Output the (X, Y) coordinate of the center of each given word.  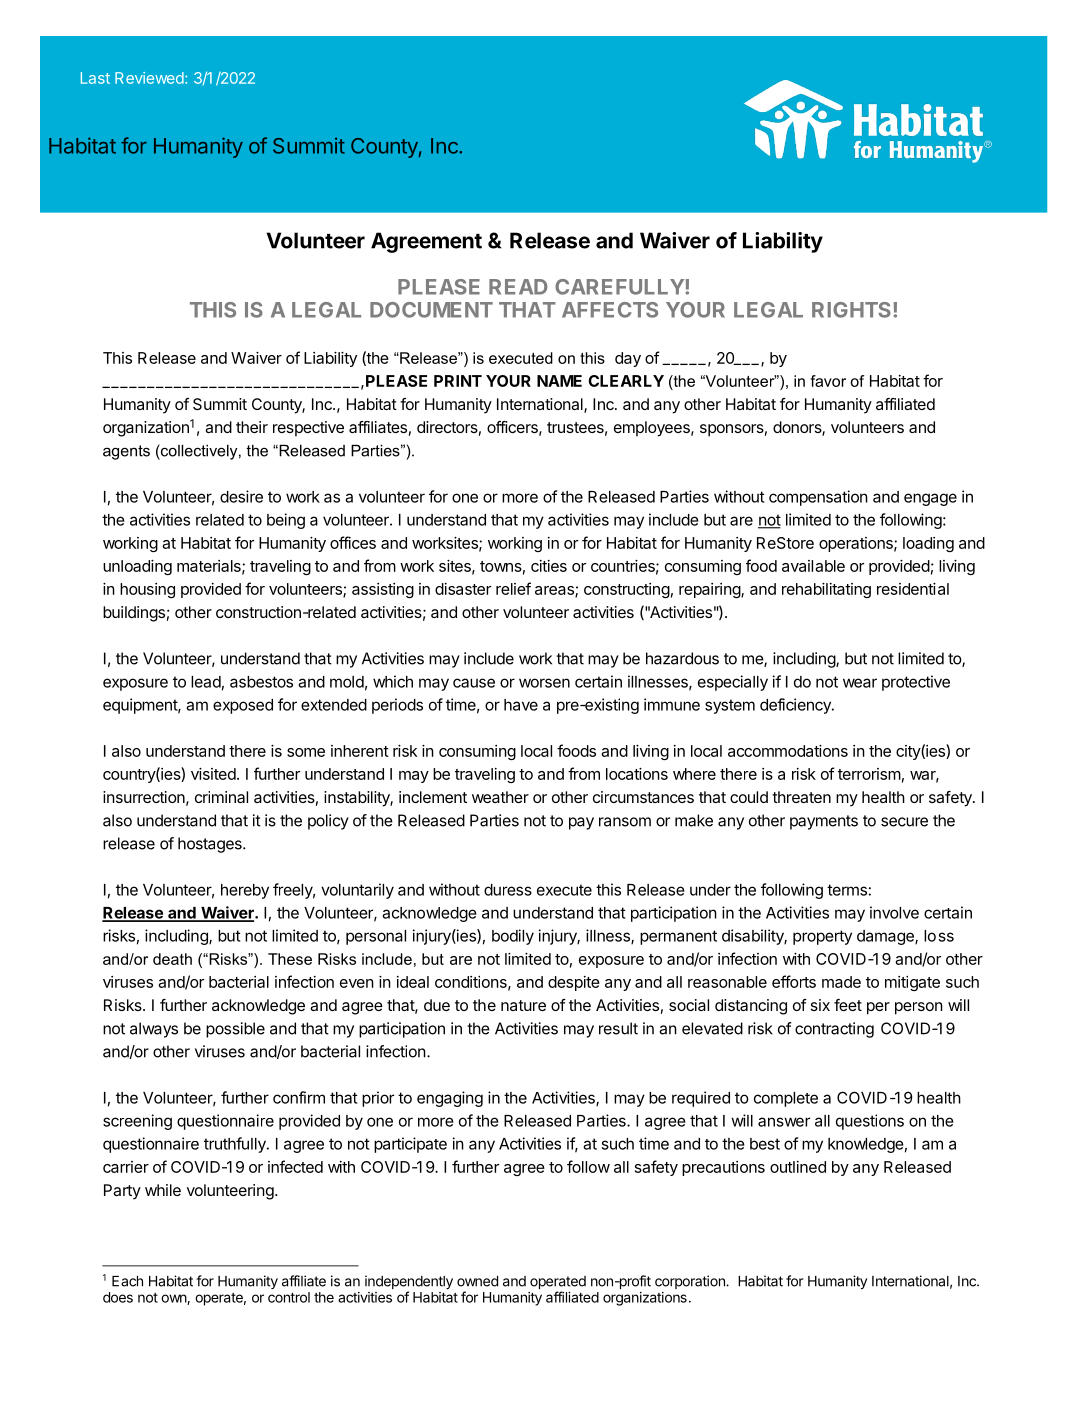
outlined (798, 1167)
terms (847, 890)
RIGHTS (851, 310)
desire (241, 496)
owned (477, 1281)
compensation (818, 498)
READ (518, 287)
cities (549, 566)
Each (127, 1281)
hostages (211, 845)
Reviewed (149, 78)
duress (508, 890)
